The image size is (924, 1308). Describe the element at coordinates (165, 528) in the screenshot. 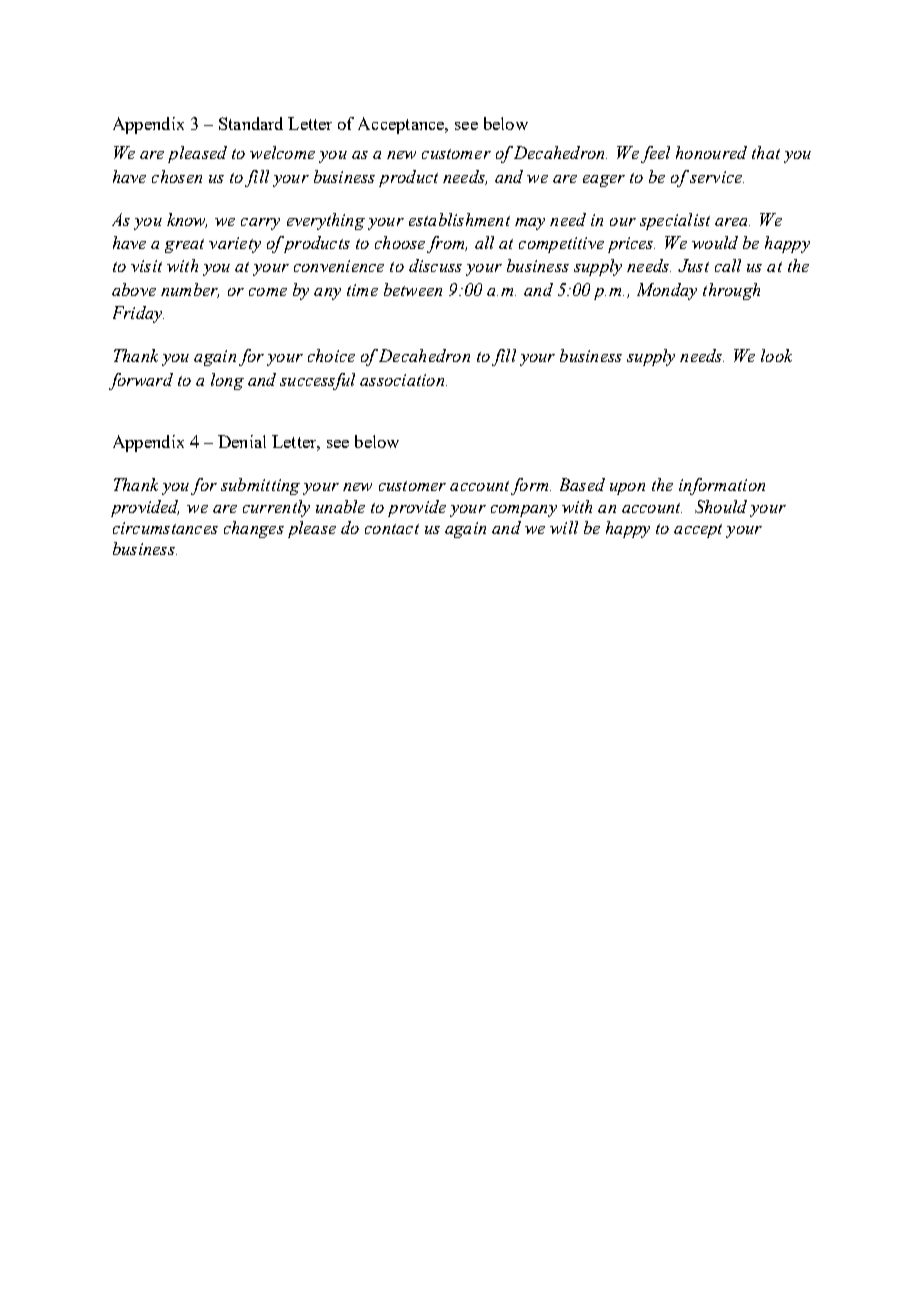

I see `circumstances` at that location.
